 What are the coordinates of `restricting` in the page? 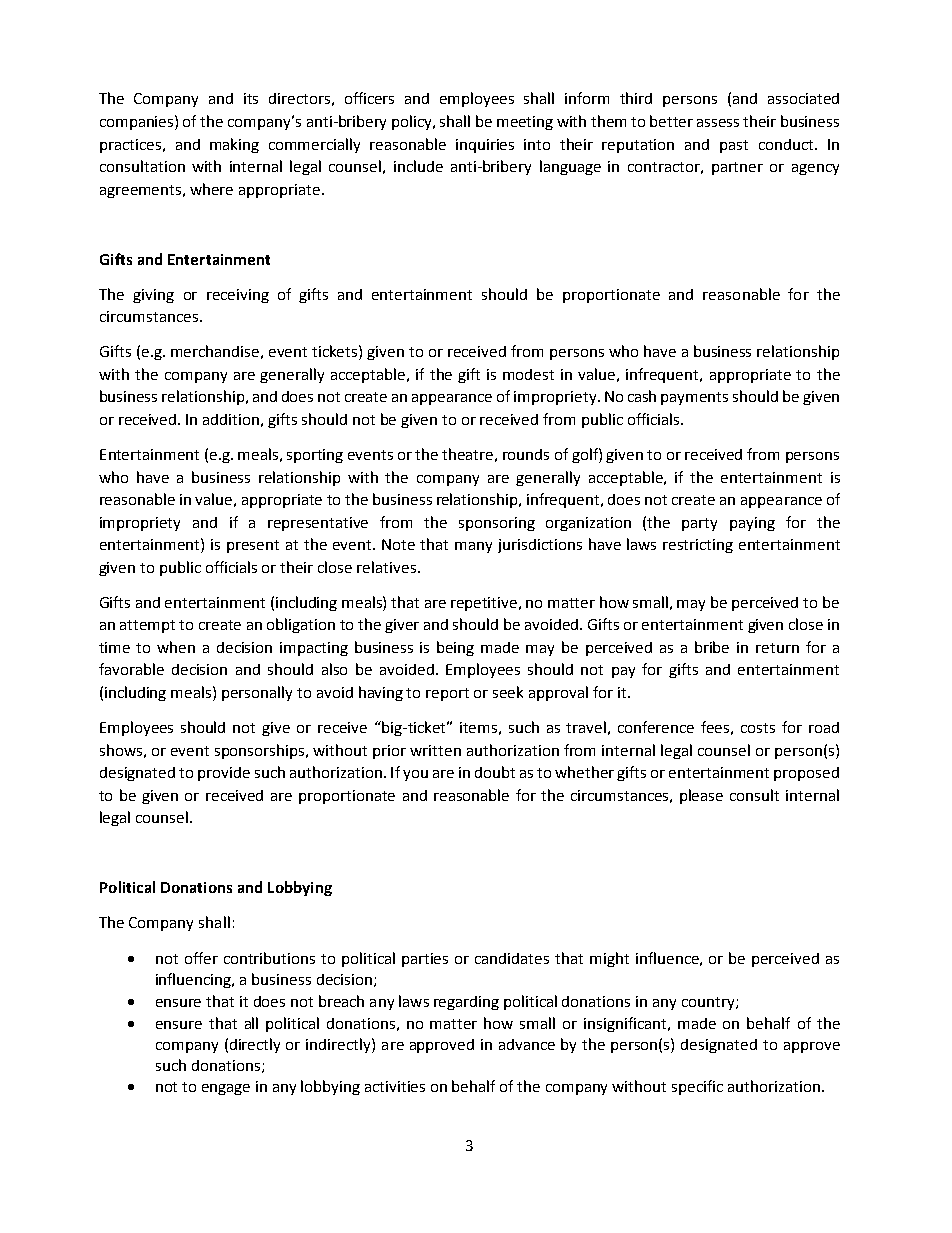 It's located at (698, 546).
